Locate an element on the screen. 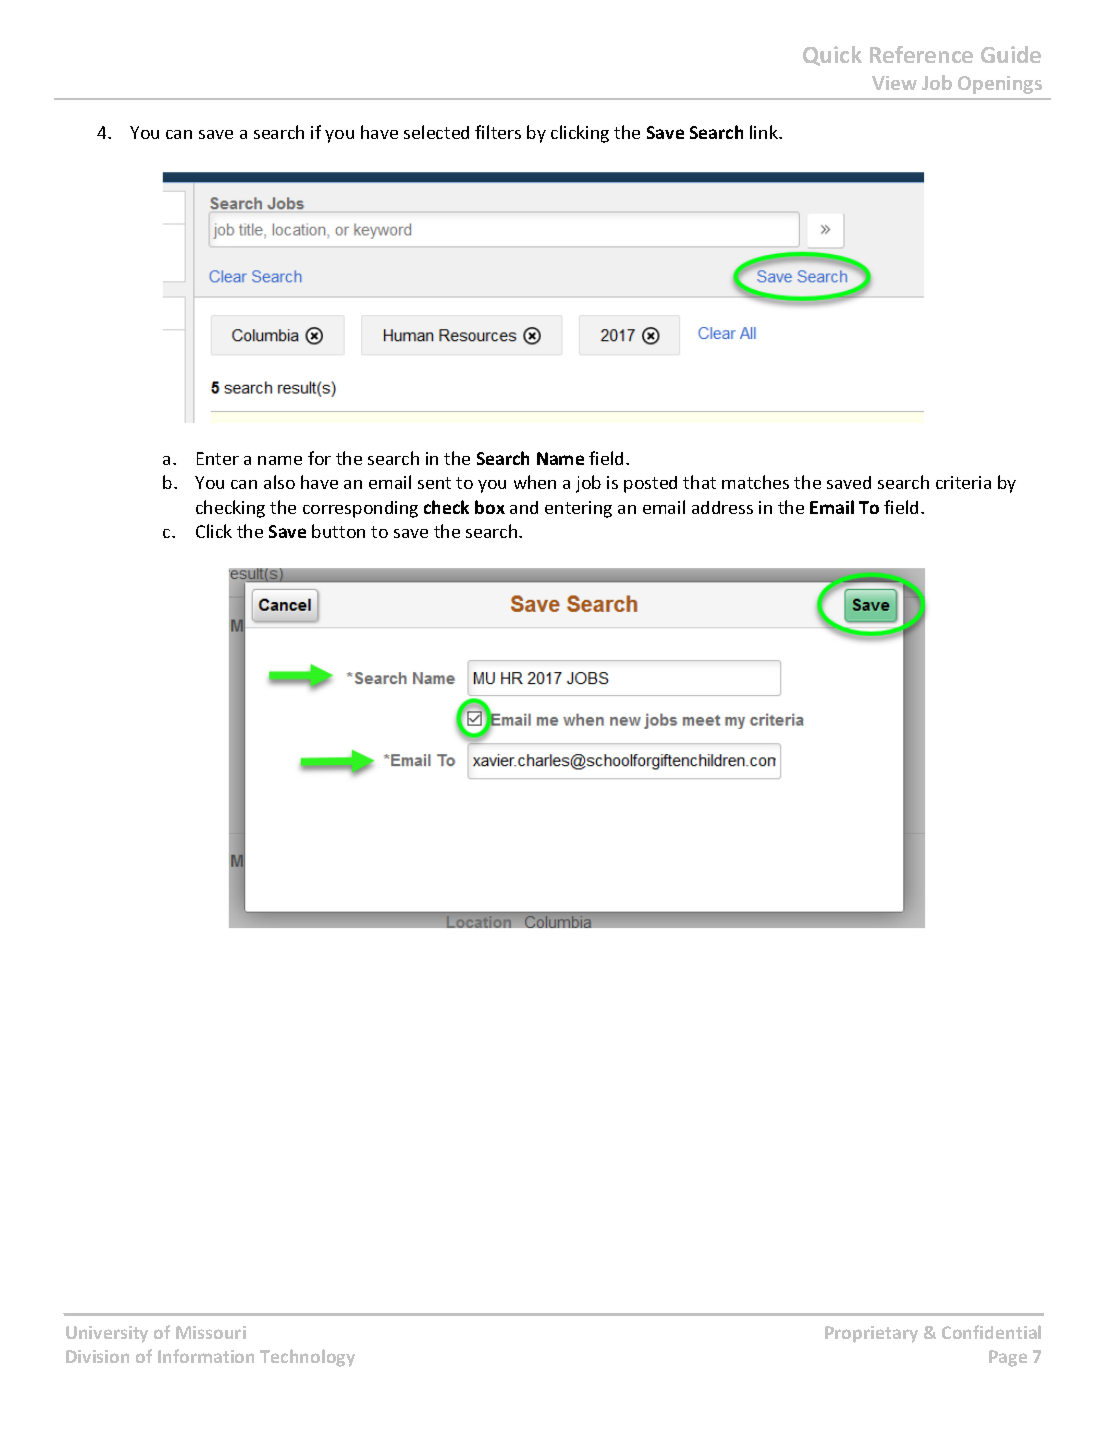  selected is located at coordinates (436, 132).
